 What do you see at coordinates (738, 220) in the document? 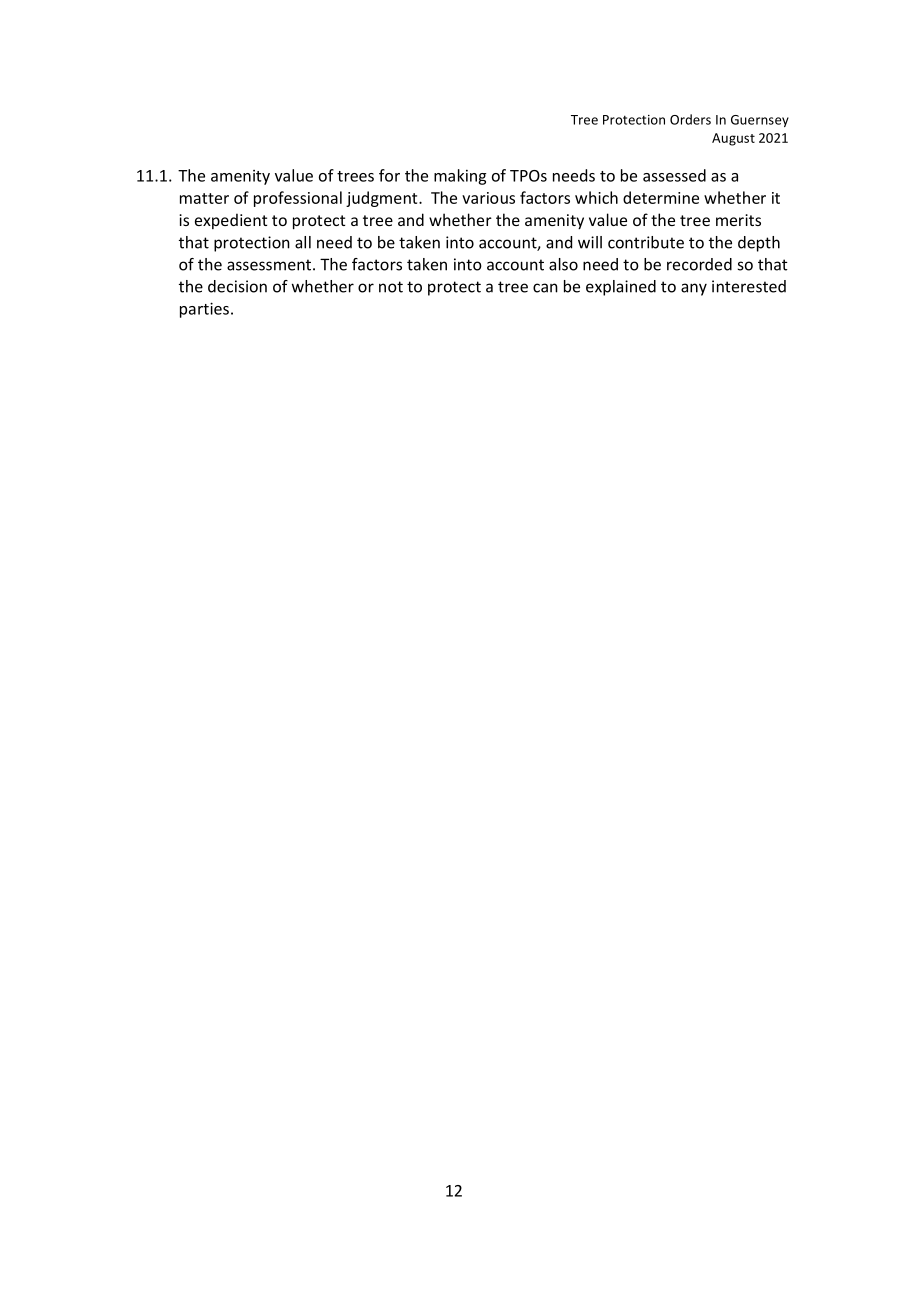
I see `merits` at bounding box center [738, 220].
